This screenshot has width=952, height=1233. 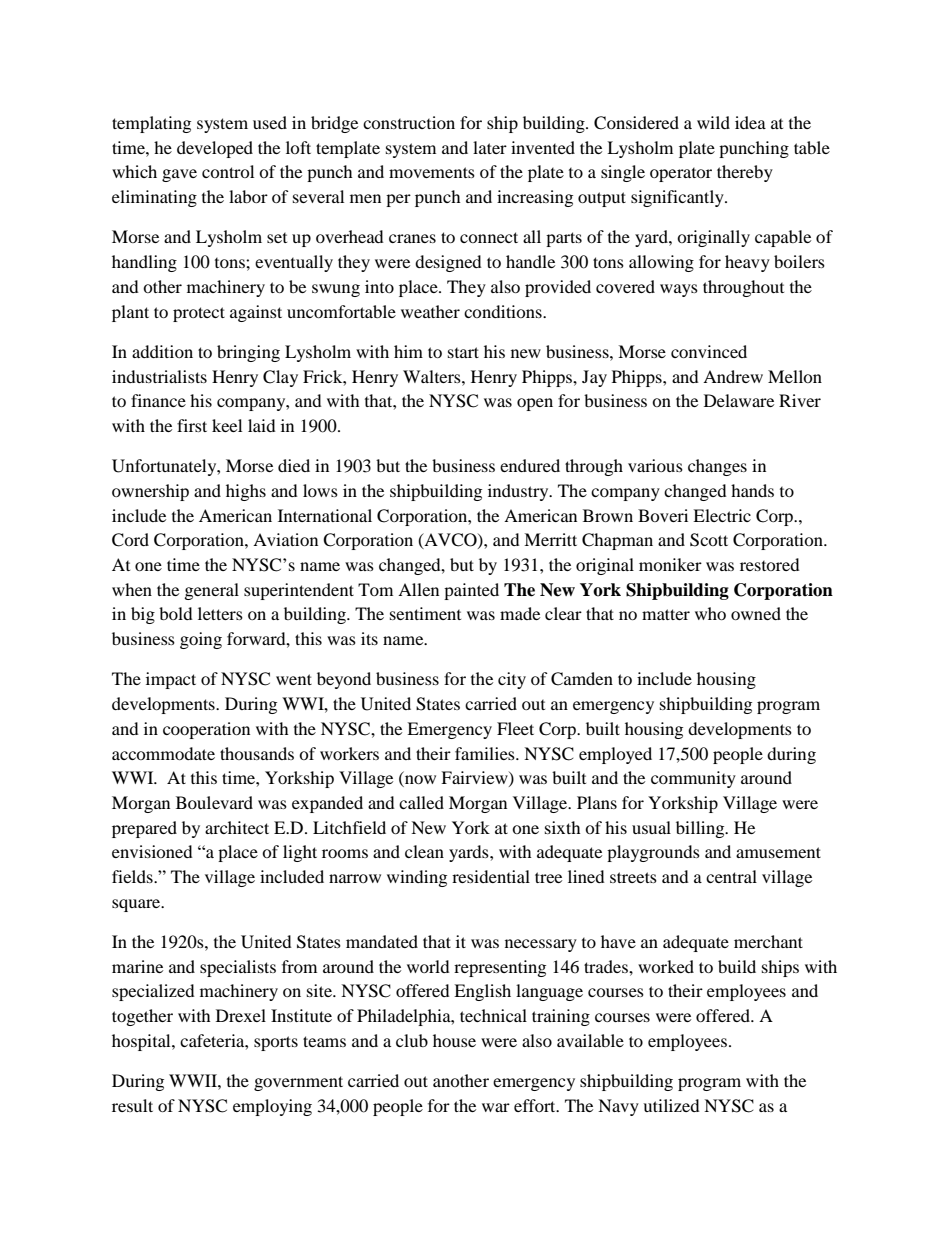 I want to click on families, so click(x=486, y=753).
